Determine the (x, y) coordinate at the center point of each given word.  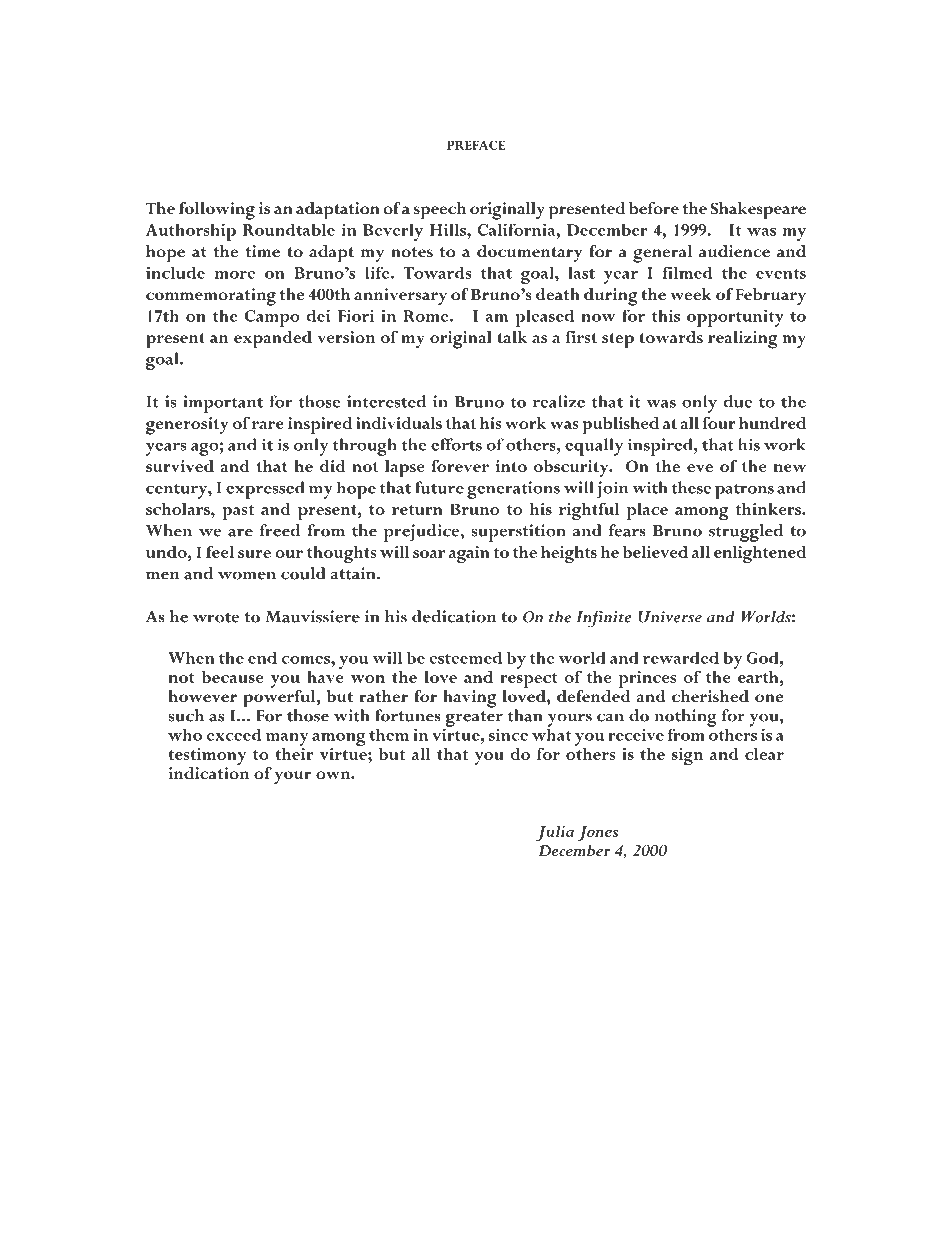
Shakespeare (758, 211)
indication (209, 773)
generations (513, 490)
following (217, 211)
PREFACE (476, 145)
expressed (265, 490)
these (691, 487)
